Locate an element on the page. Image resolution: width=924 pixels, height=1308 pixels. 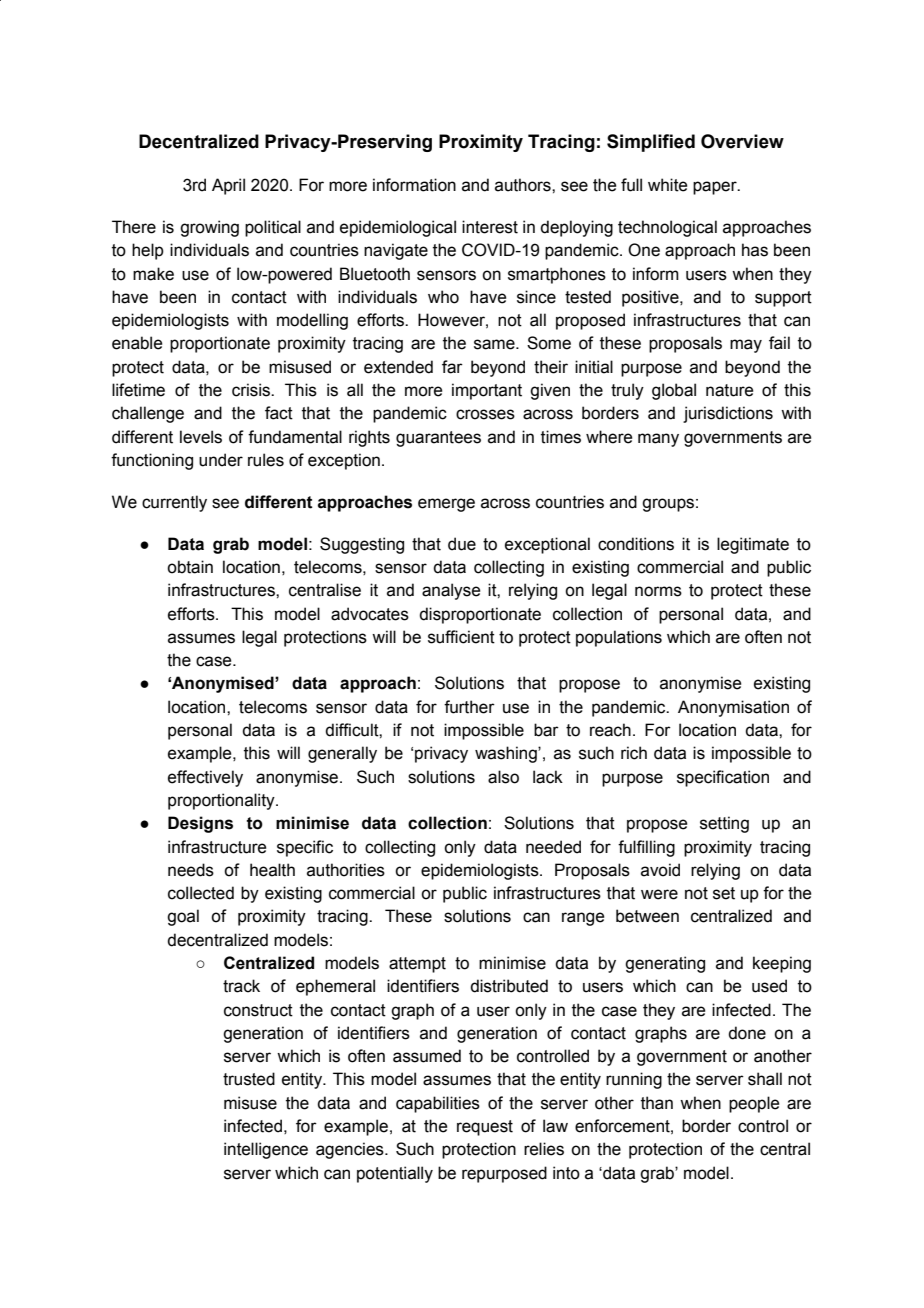
April is located at coordinates (228, 186).
